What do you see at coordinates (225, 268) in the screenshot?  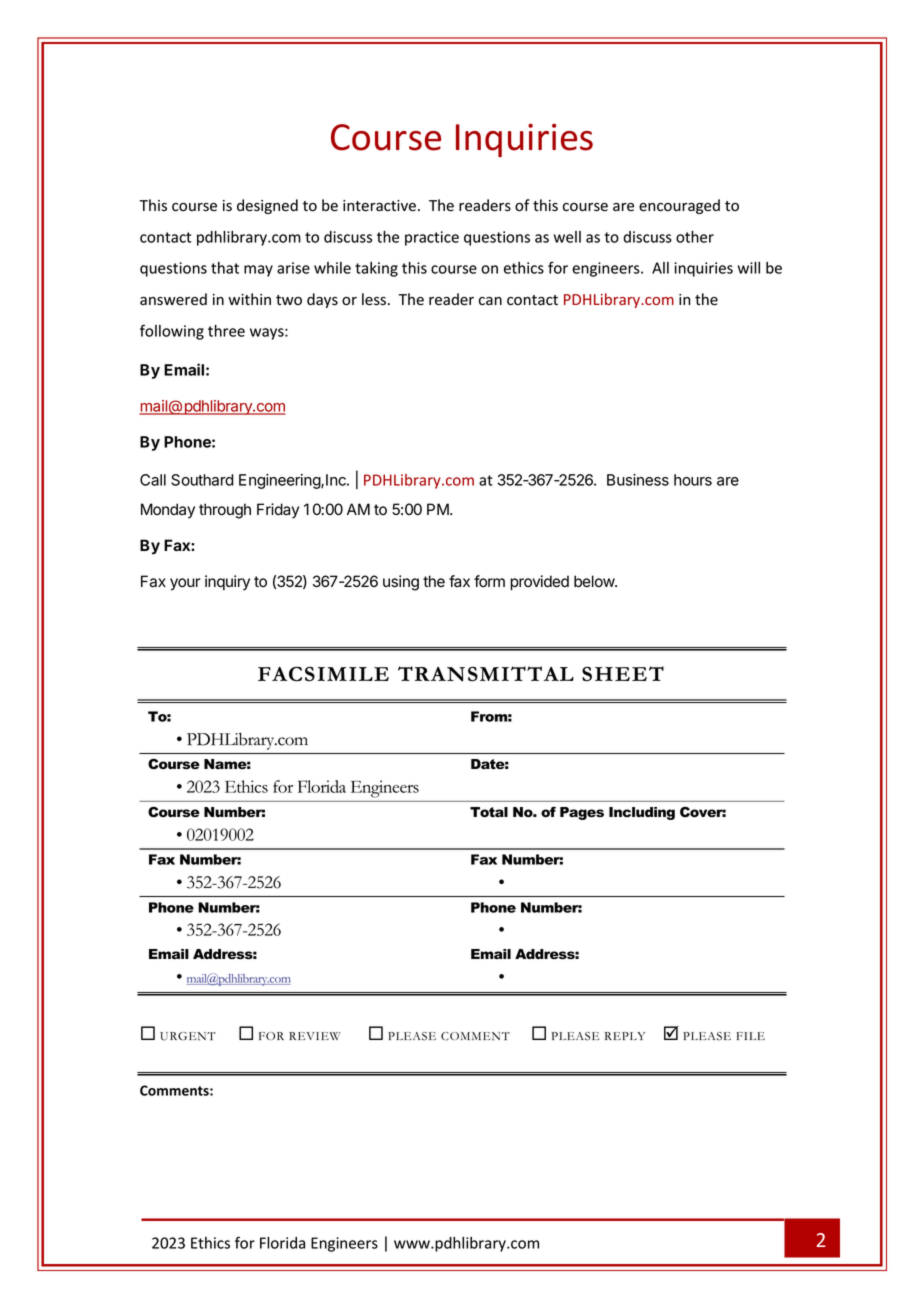 I see `that` at bounding box center [225, 268].
